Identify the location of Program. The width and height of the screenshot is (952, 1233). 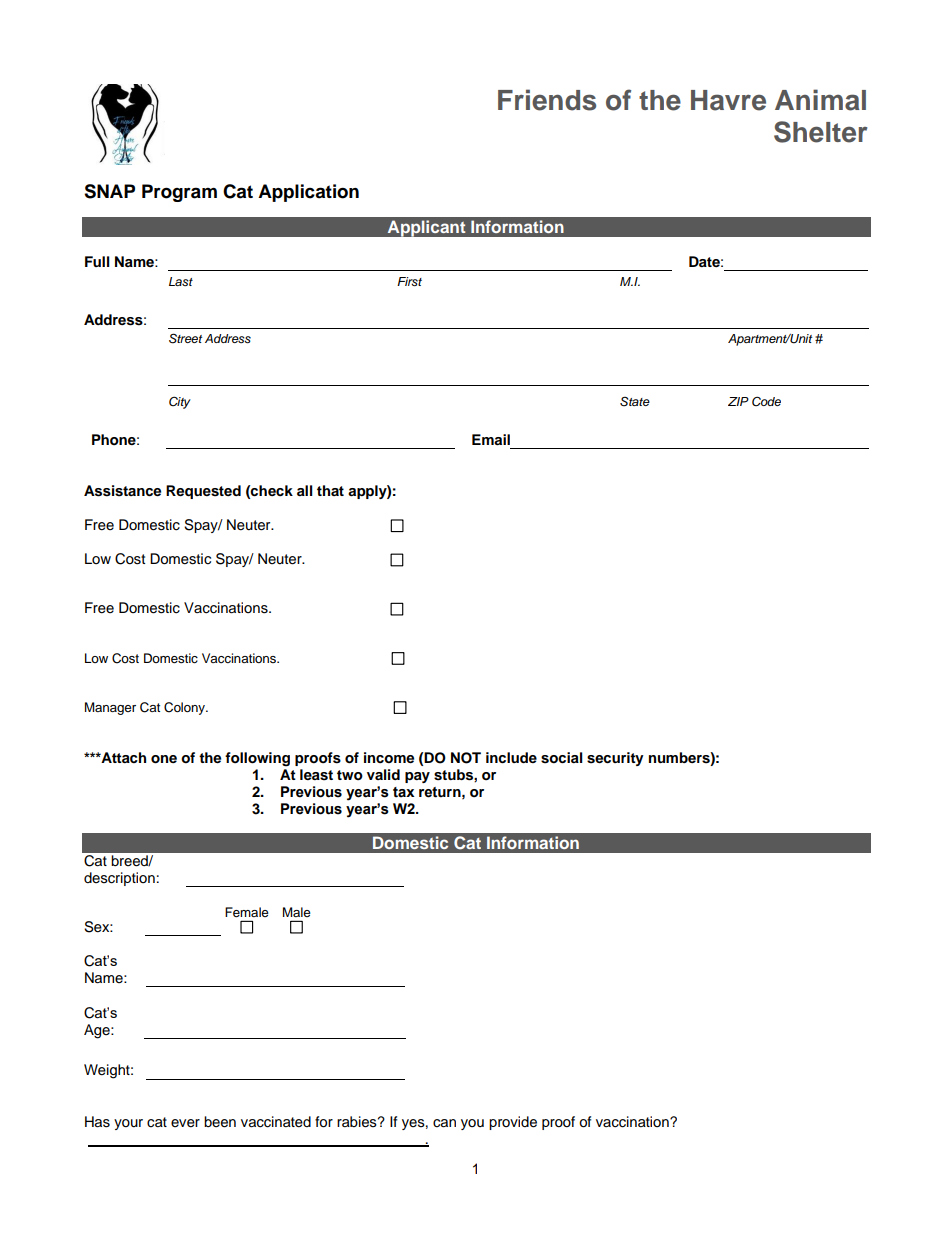
(179, 193).
